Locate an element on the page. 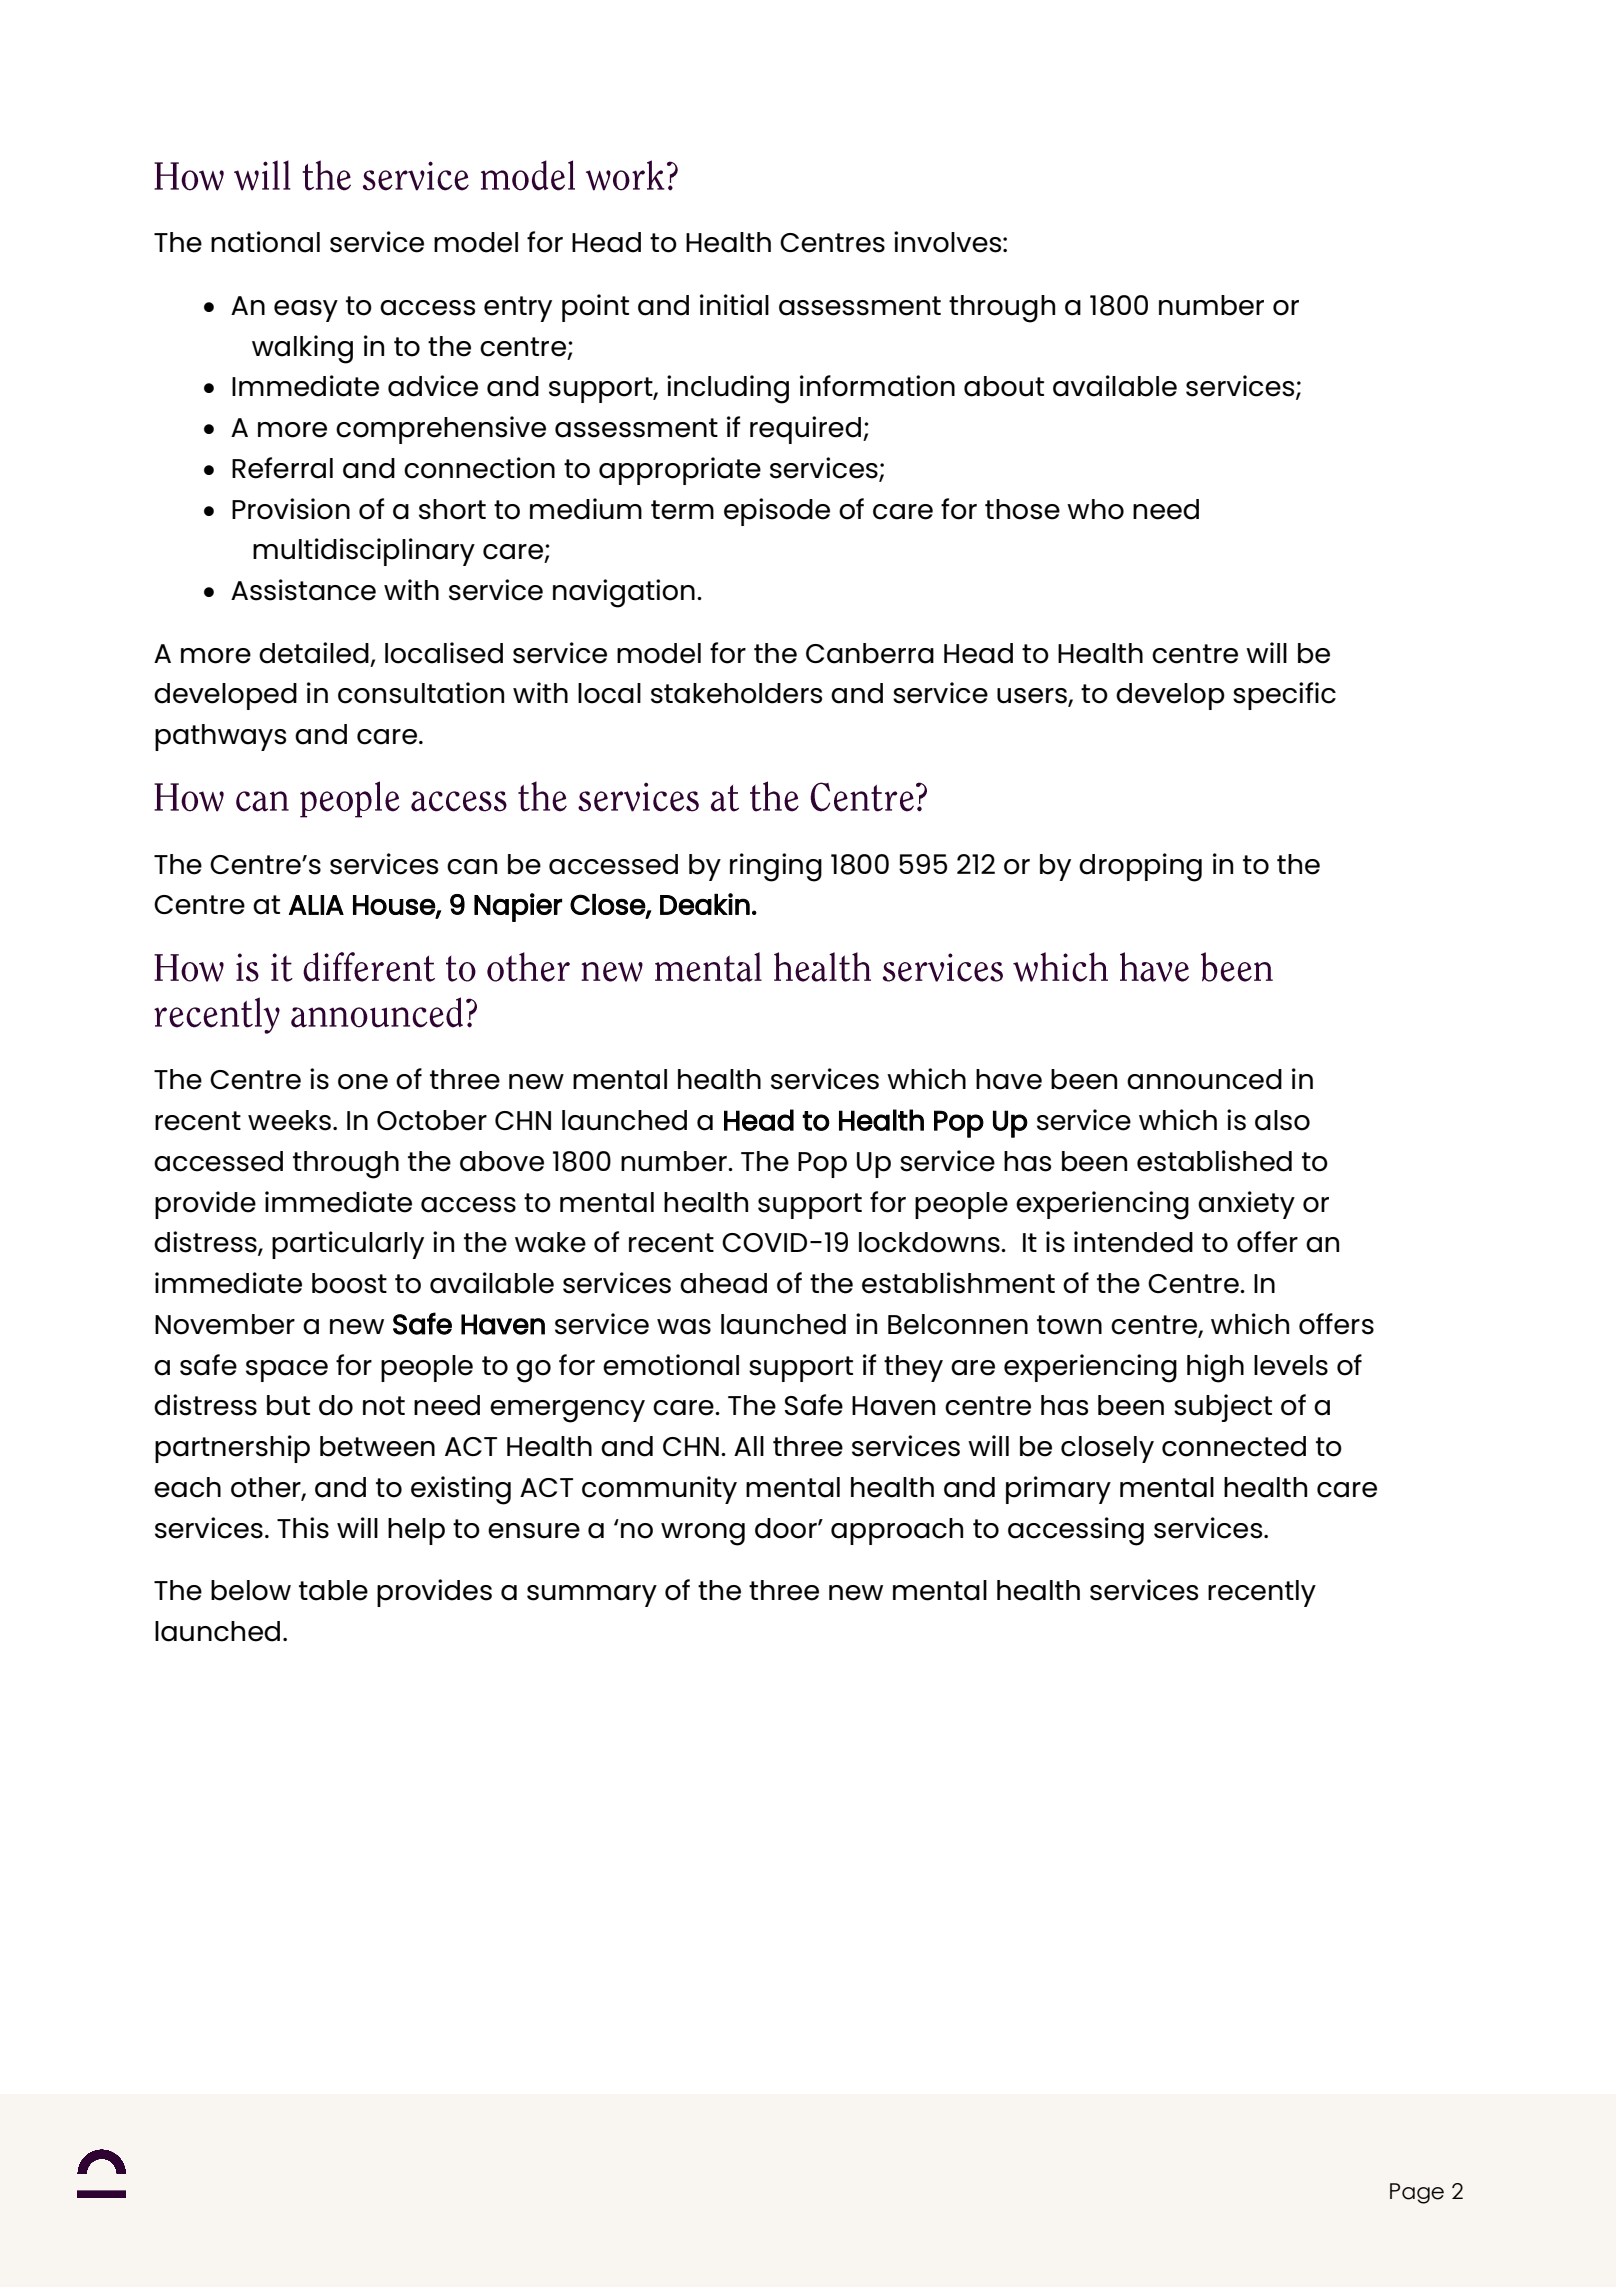 Image resolution: width=1616 pixels, height=2287 pixels. pathways is located at coordinates (220, 737).
